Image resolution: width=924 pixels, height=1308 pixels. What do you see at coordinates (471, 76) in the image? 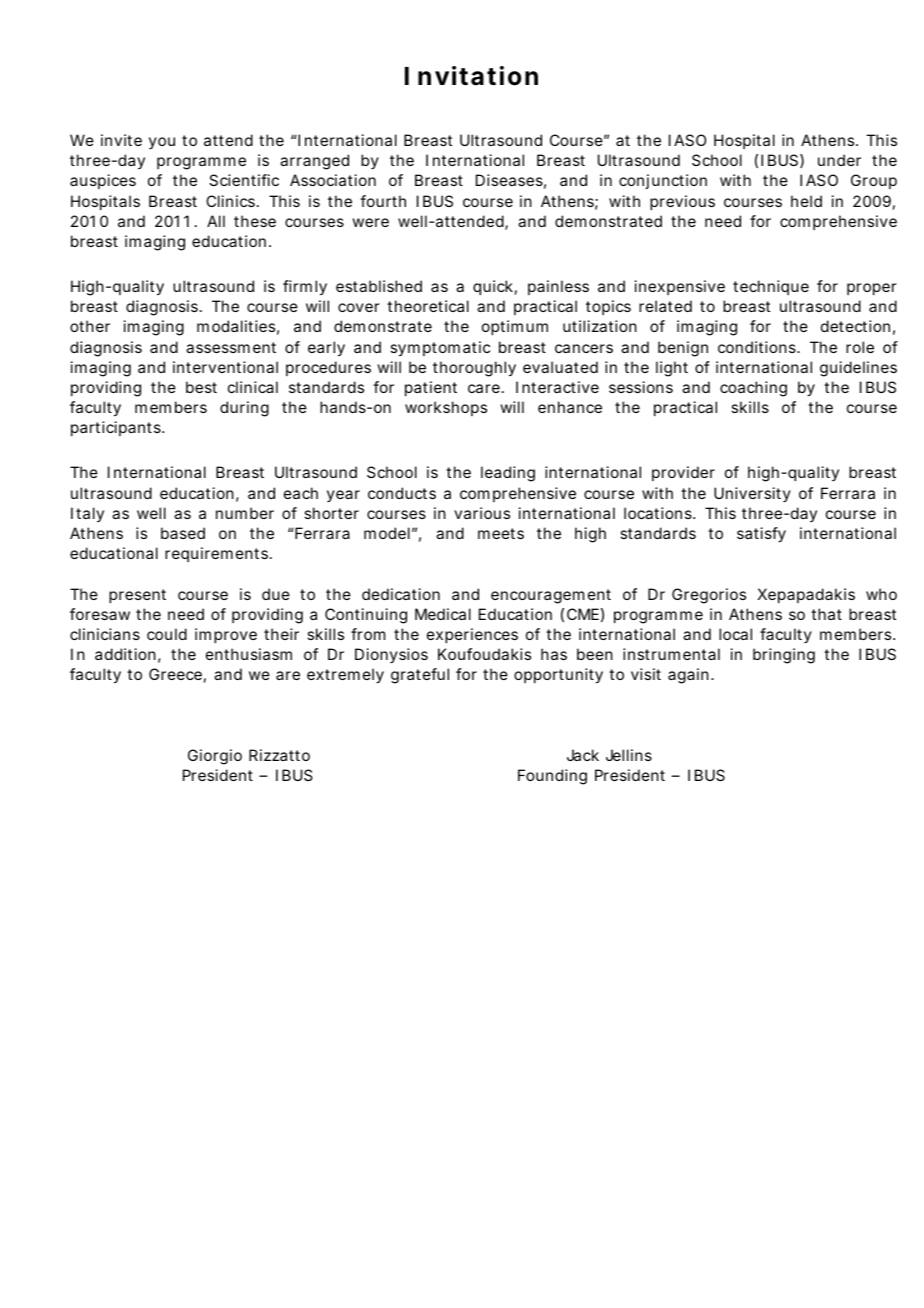
I see `Invitation` at bounding box center [471, 76].
